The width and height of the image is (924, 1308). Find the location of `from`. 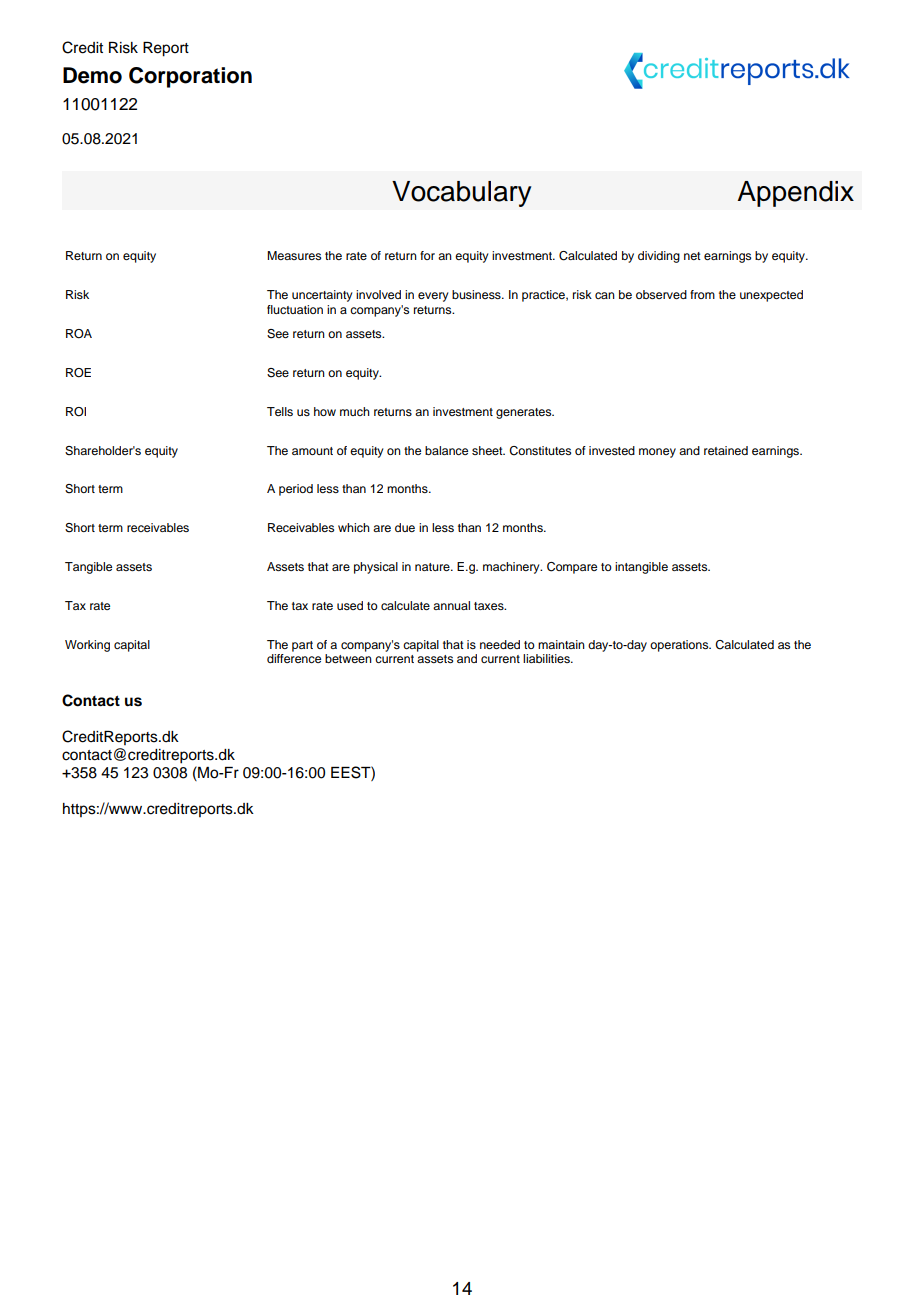

from is located at coordinates (702, 294).
